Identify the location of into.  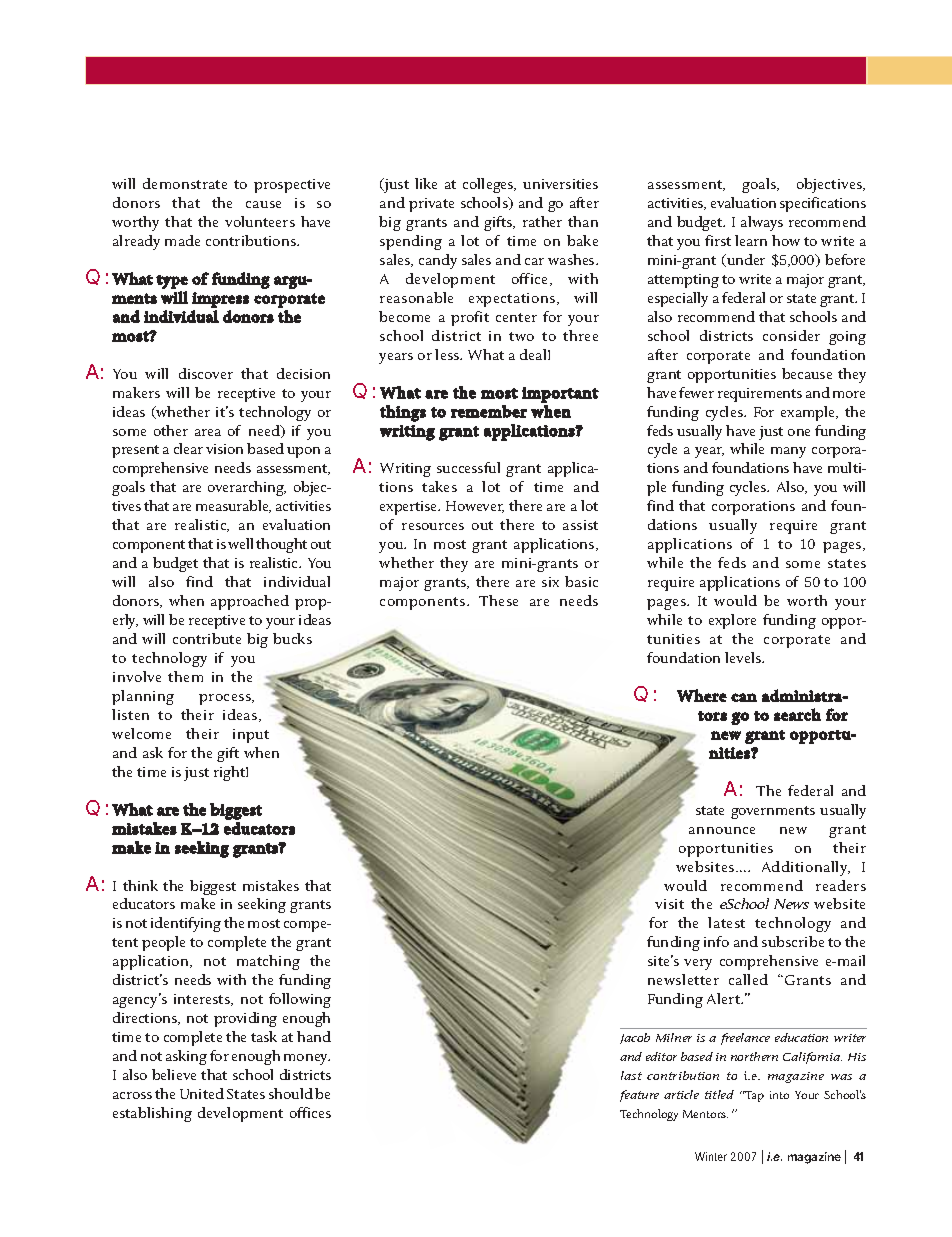
(779, 1095).
